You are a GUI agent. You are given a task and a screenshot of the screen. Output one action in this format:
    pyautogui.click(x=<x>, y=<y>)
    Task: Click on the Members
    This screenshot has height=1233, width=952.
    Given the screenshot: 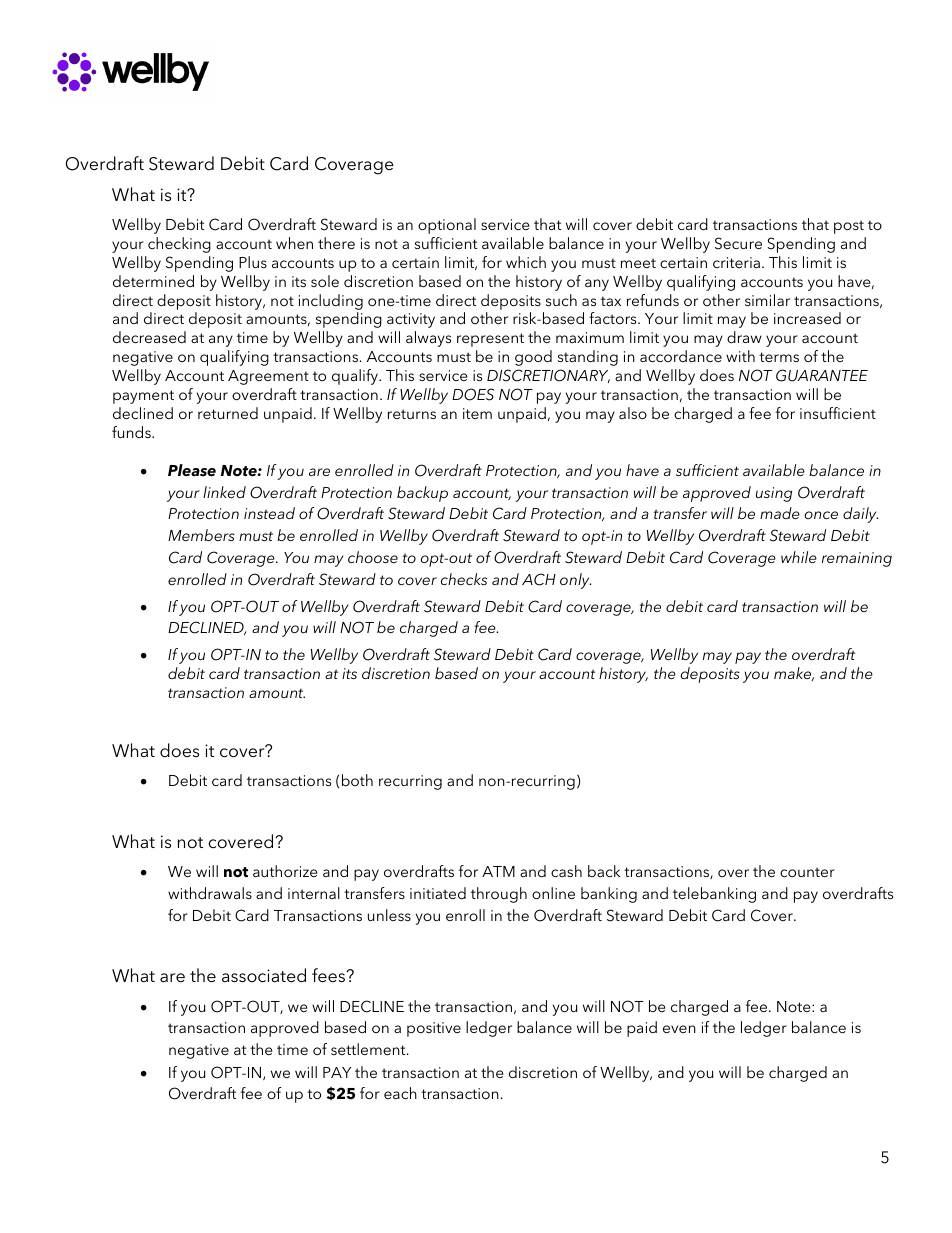 What is the action you would take?
    pyautogui.click(x=201, y=535)
